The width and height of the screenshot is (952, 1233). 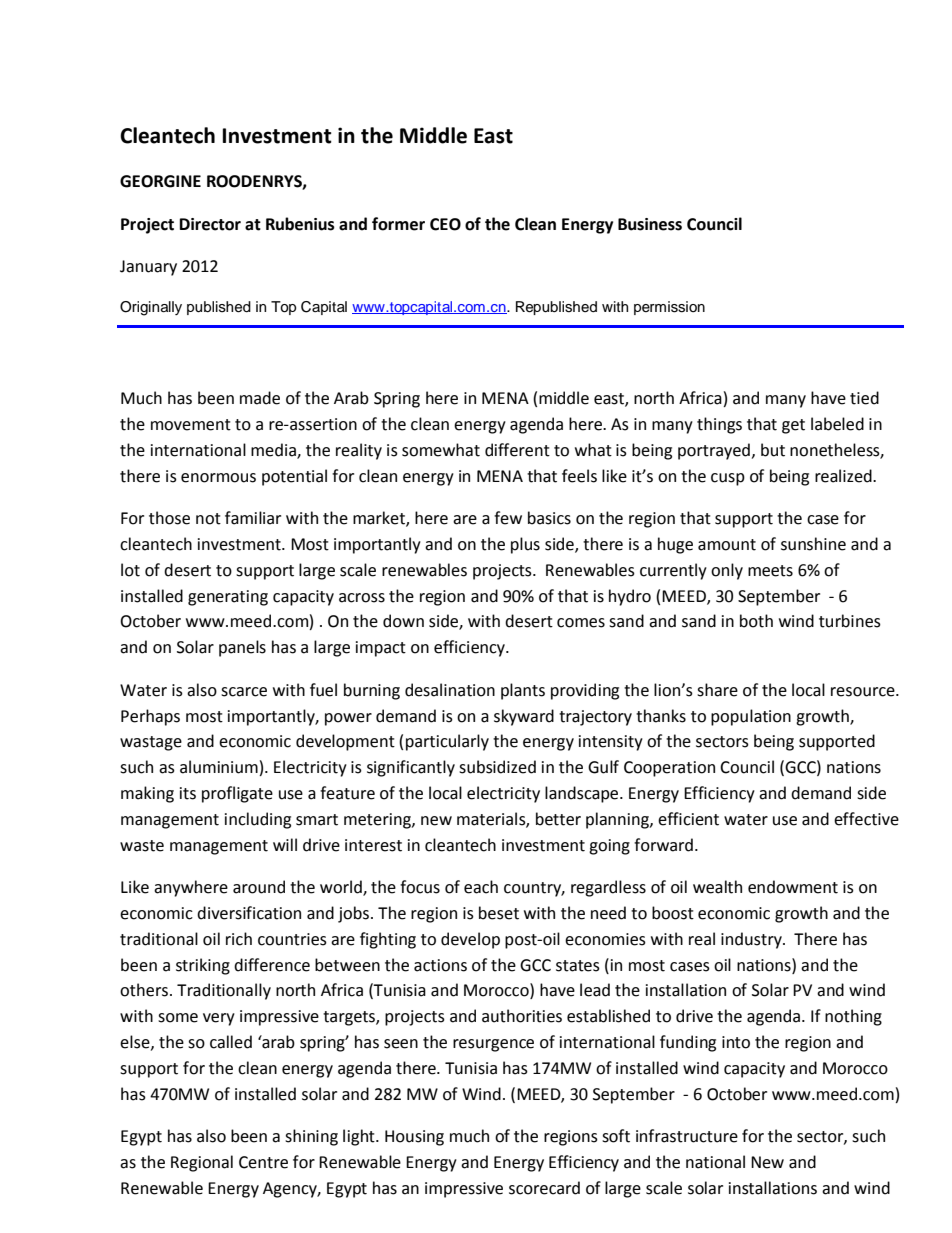 What do you see at coordinates (445, 224) in the screenshot?
I see `CEO` at bounding box center [445, 224].
